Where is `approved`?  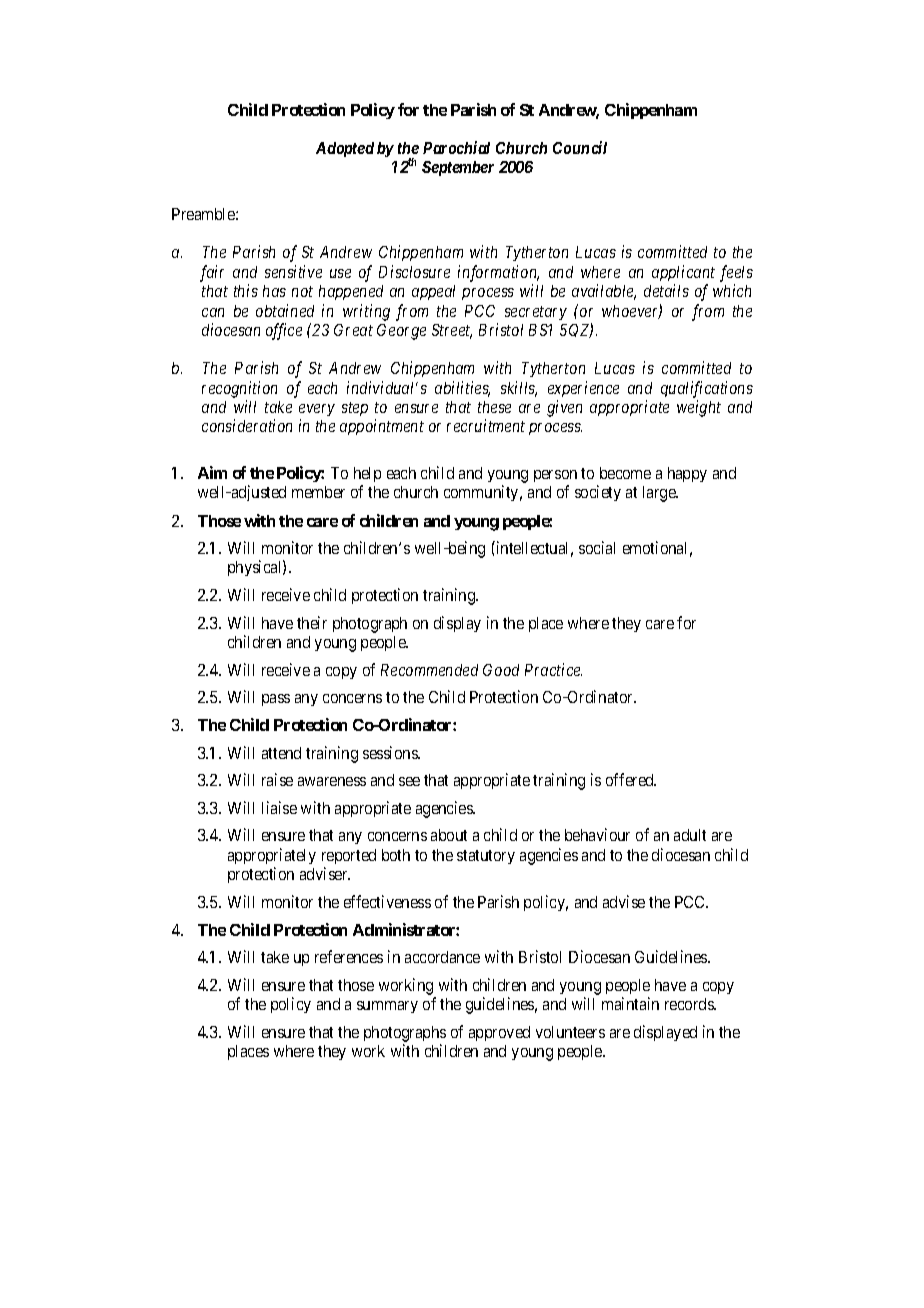
approved is located at coordinates (499, 1033).
